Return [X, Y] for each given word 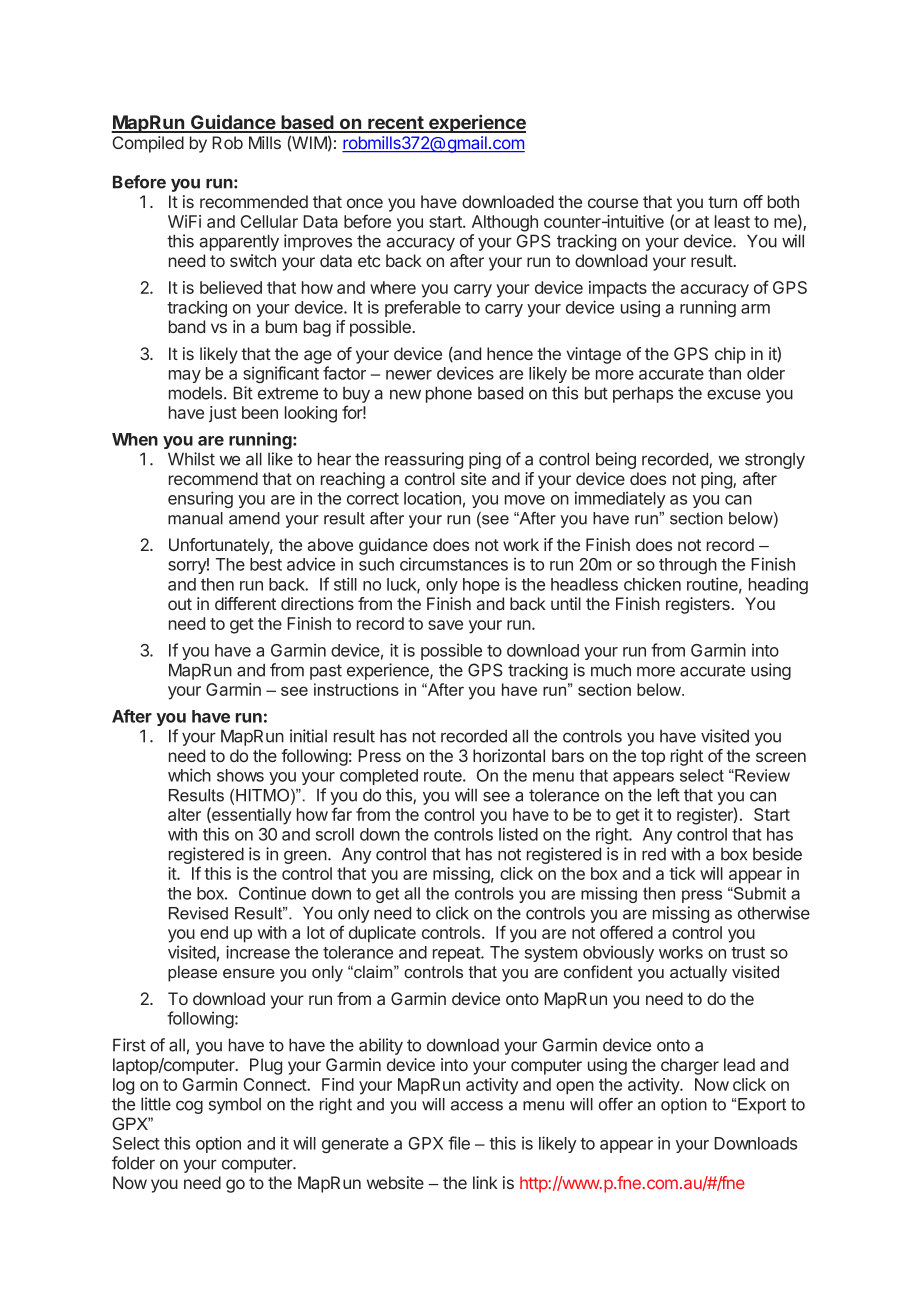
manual [195, 518]
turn [722, 202]
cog [189, 1107]
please [192, 973]
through [688, 566]
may [185, 376]
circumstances [454, 564]
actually [698, 973]
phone [449, 394]
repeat [457, 954]
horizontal [509, 755]
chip [730, 355]
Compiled [148, 144]
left [669, 795]
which [189, 775]
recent [396, 124]
